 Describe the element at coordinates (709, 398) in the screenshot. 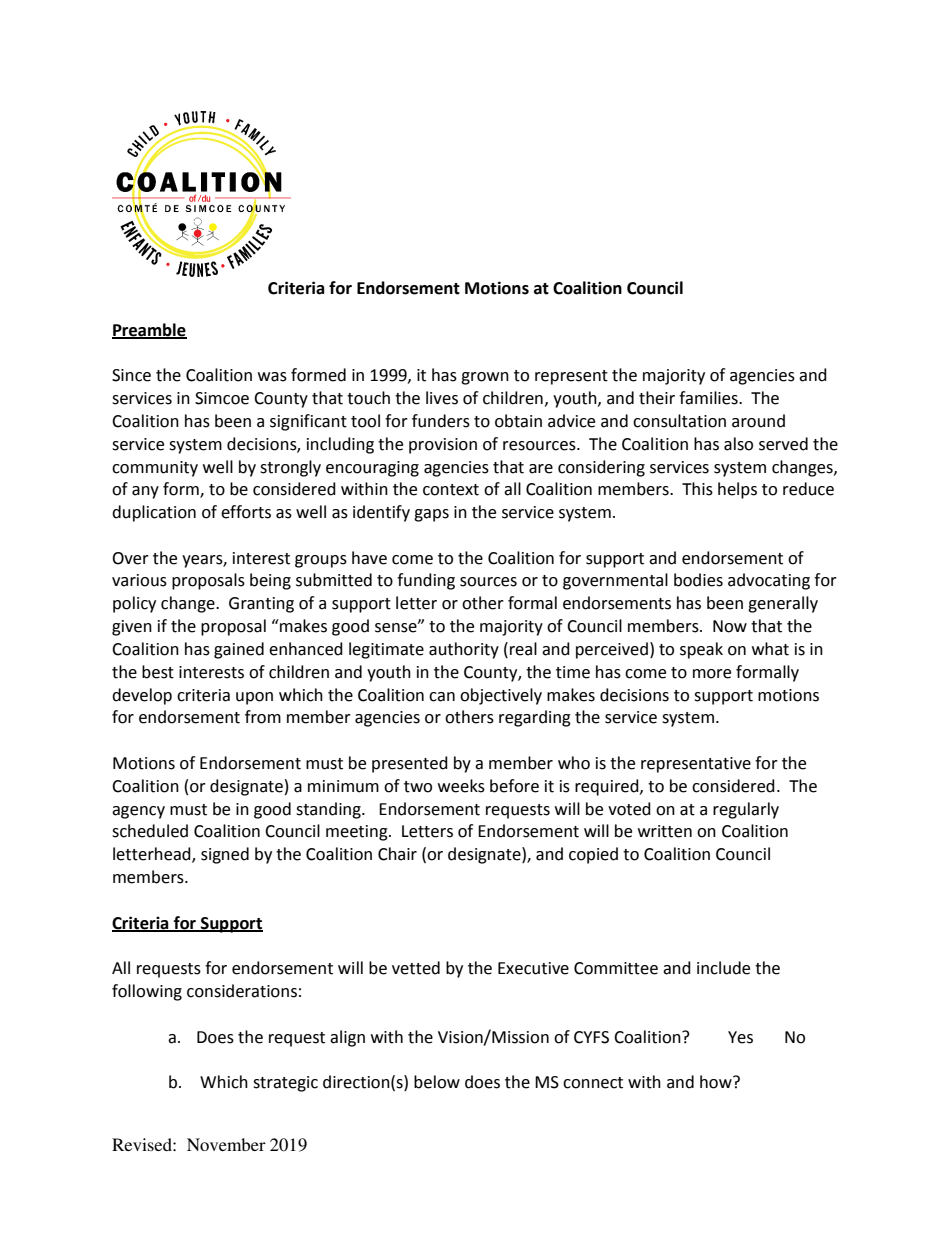

I see `families` at that location.
